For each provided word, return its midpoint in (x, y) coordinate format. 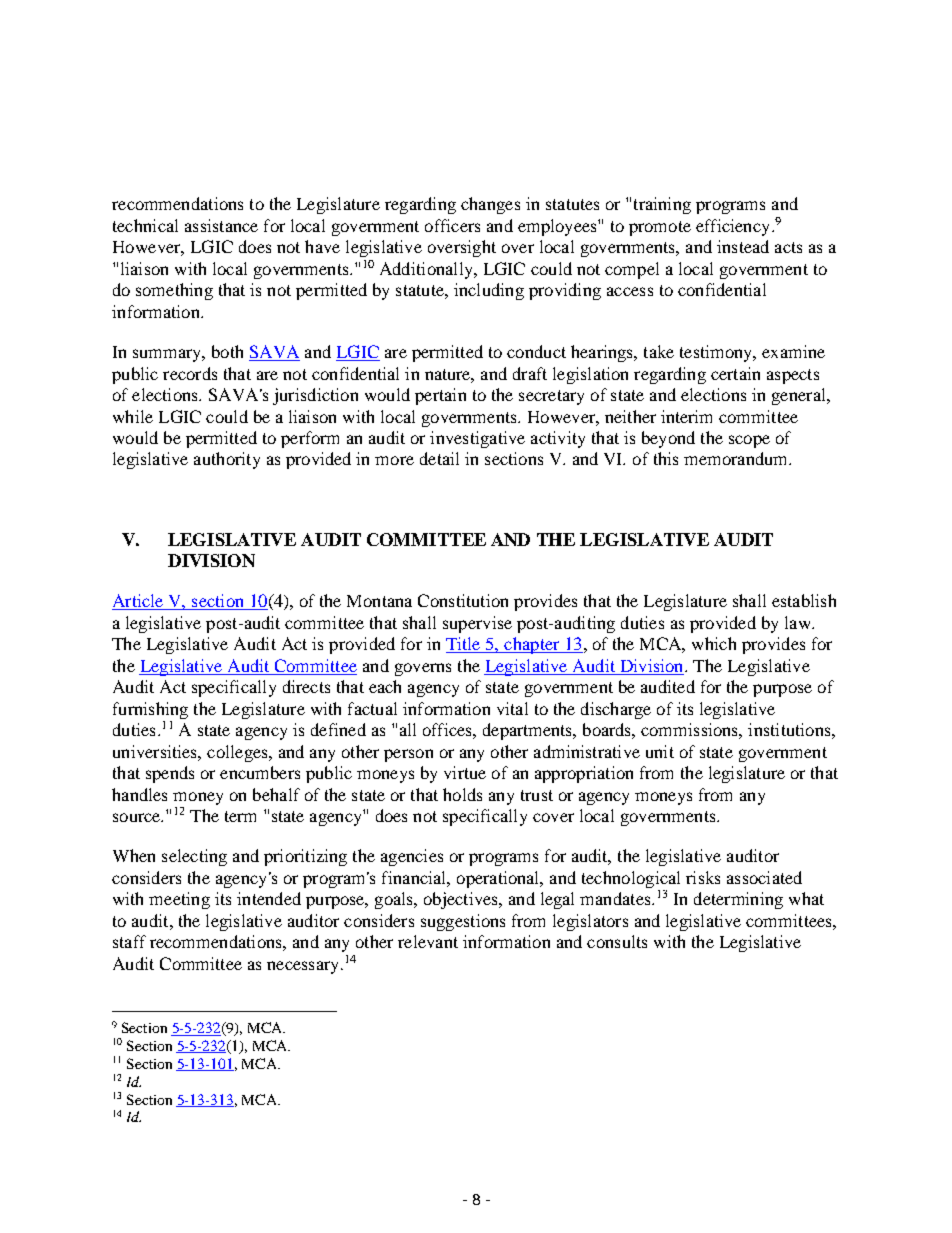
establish (804, 600)
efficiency (732, 227)
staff (129, 941)
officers (452, 225)
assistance (221, 225)
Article (139, 602)
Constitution (463, 600)
